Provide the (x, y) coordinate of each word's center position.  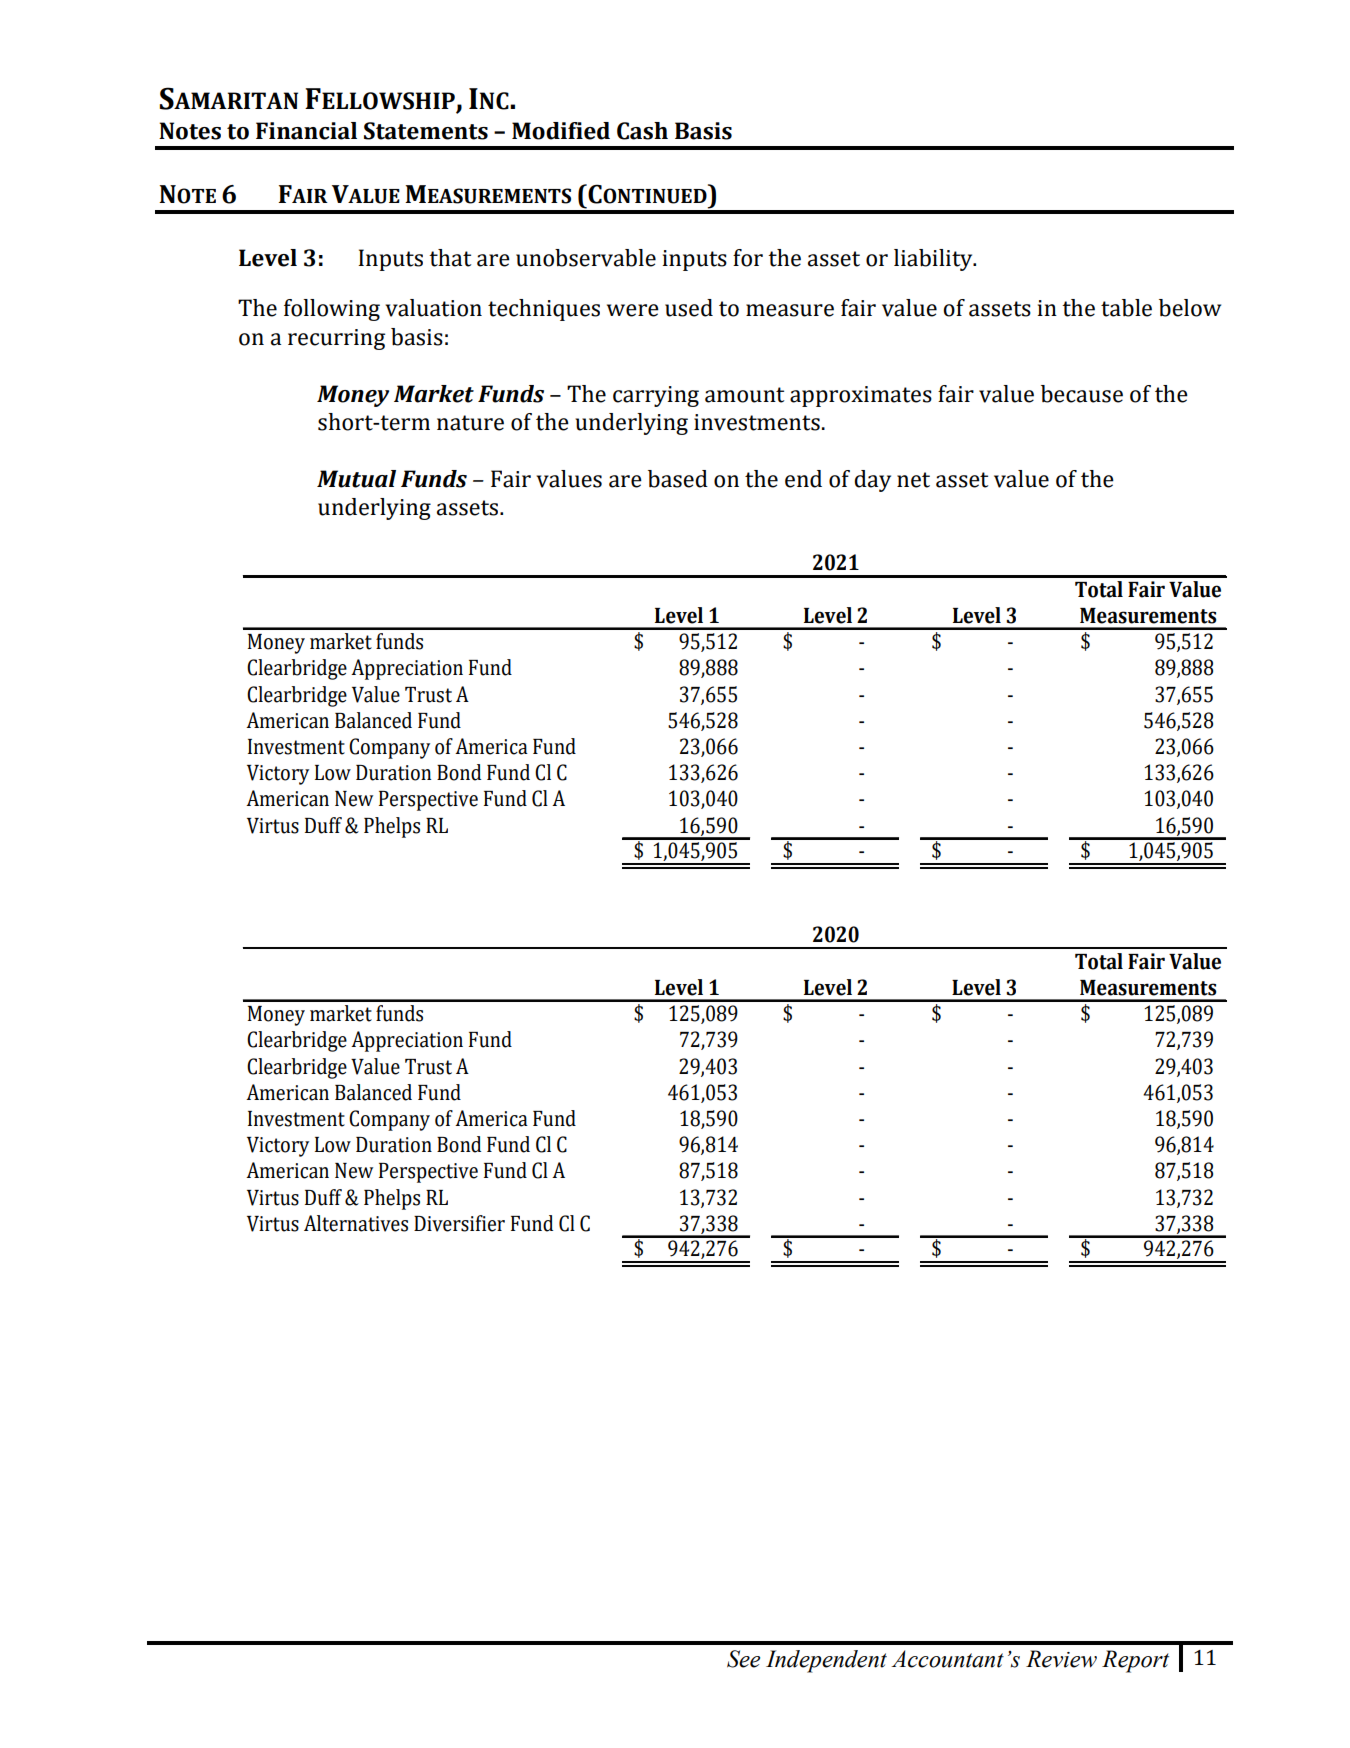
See (743, 1659)
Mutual (356, 479)
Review (1061, 1659)
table (1126, 308)
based (678, 479)
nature (470, 423)
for (748, 258)
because (1082, 394)
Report (1135, 1661)
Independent (826, 1661)
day (872, 481)
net (913, 480)
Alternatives (356, 1223)
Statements (426, 131)
